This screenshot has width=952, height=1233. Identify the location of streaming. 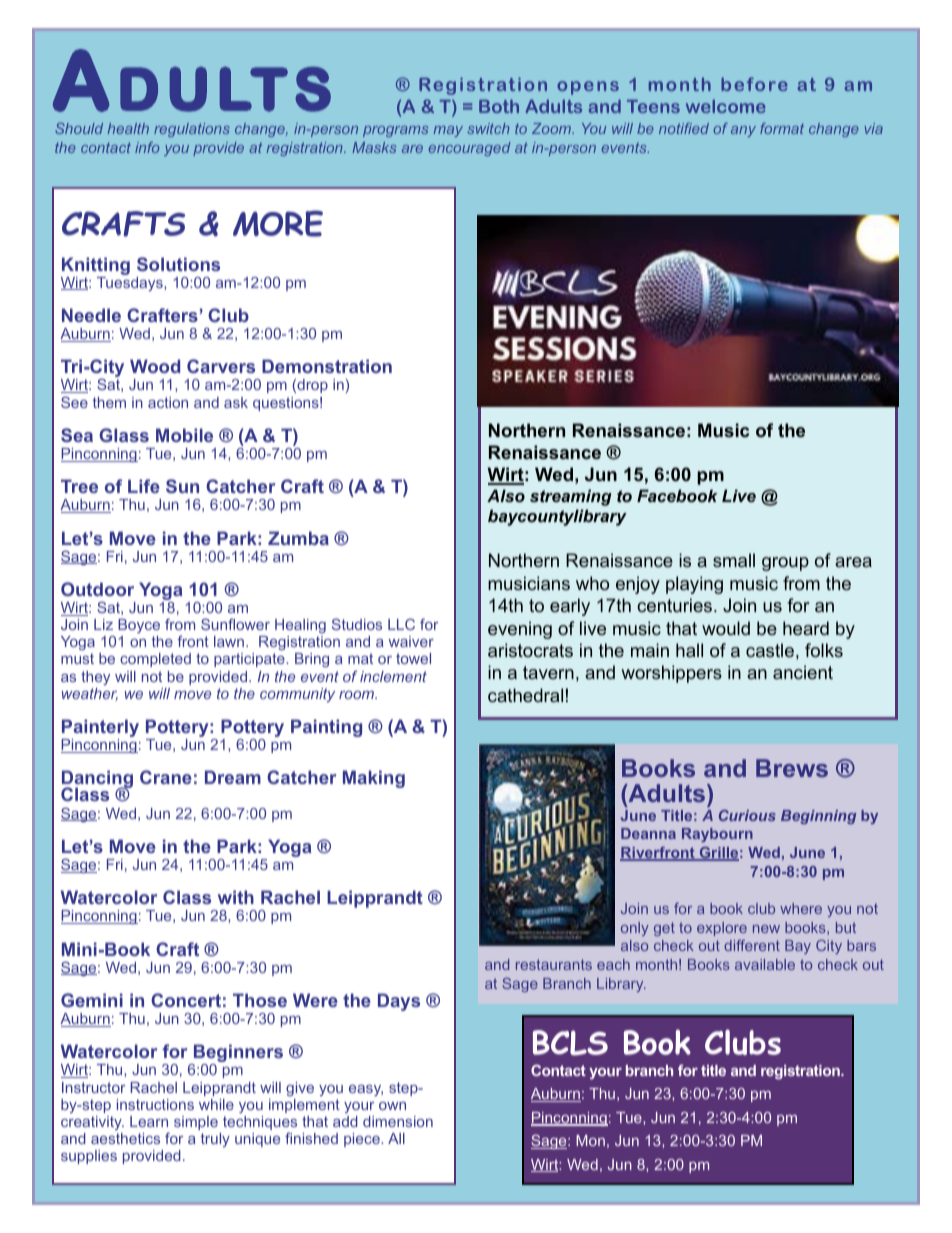
(571, 497).
